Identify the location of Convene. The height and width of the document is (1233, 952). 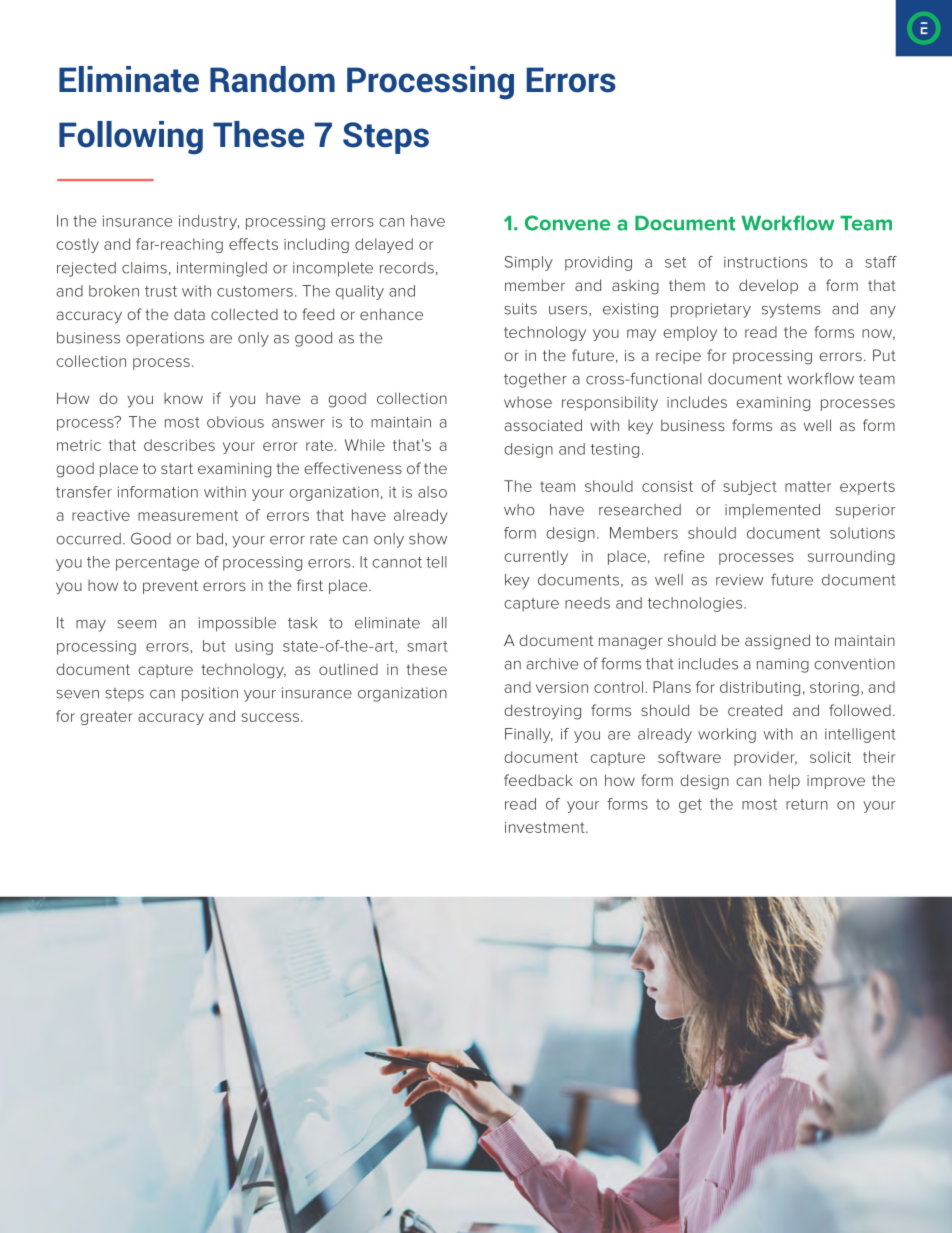
(568, 223).
